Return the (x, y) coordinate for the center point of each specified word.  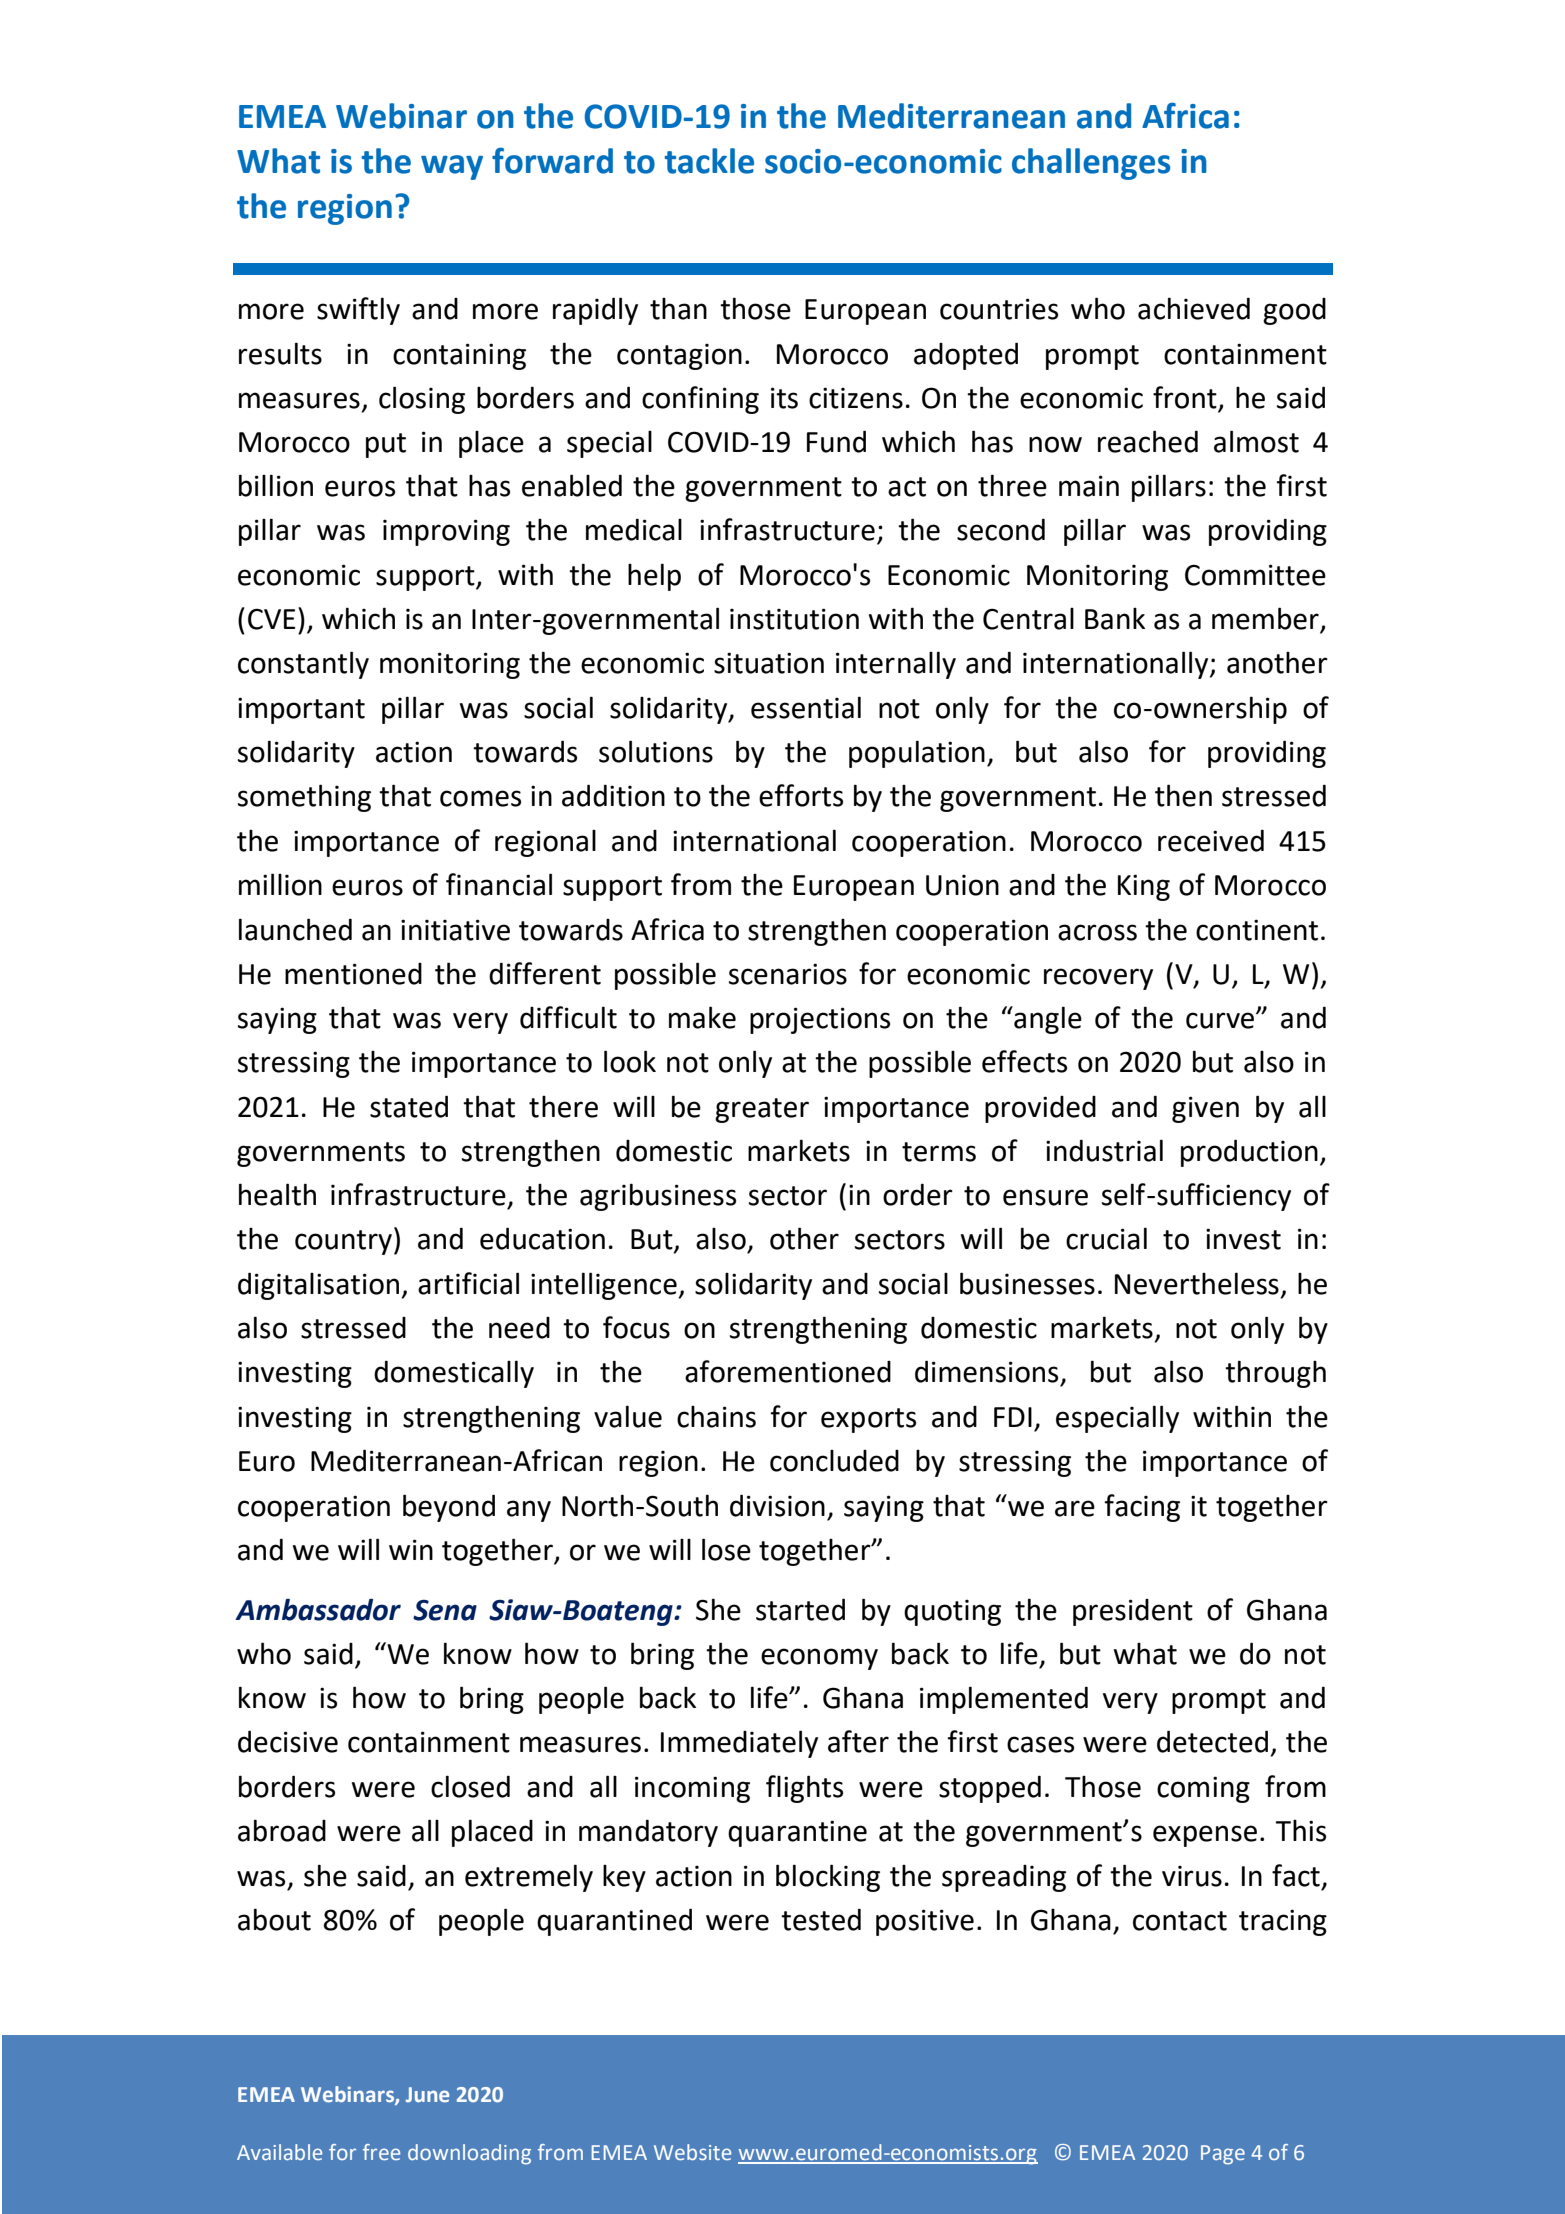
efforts (801, 795)
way (452, 167)
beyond (449, 1508)
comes (480, 798)
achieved (1194, 308)
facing (1142, 1508)
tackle (709, 161)
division (777, 1505)
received (1211, 840)
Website (692, 2152)
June (427, 2094)
